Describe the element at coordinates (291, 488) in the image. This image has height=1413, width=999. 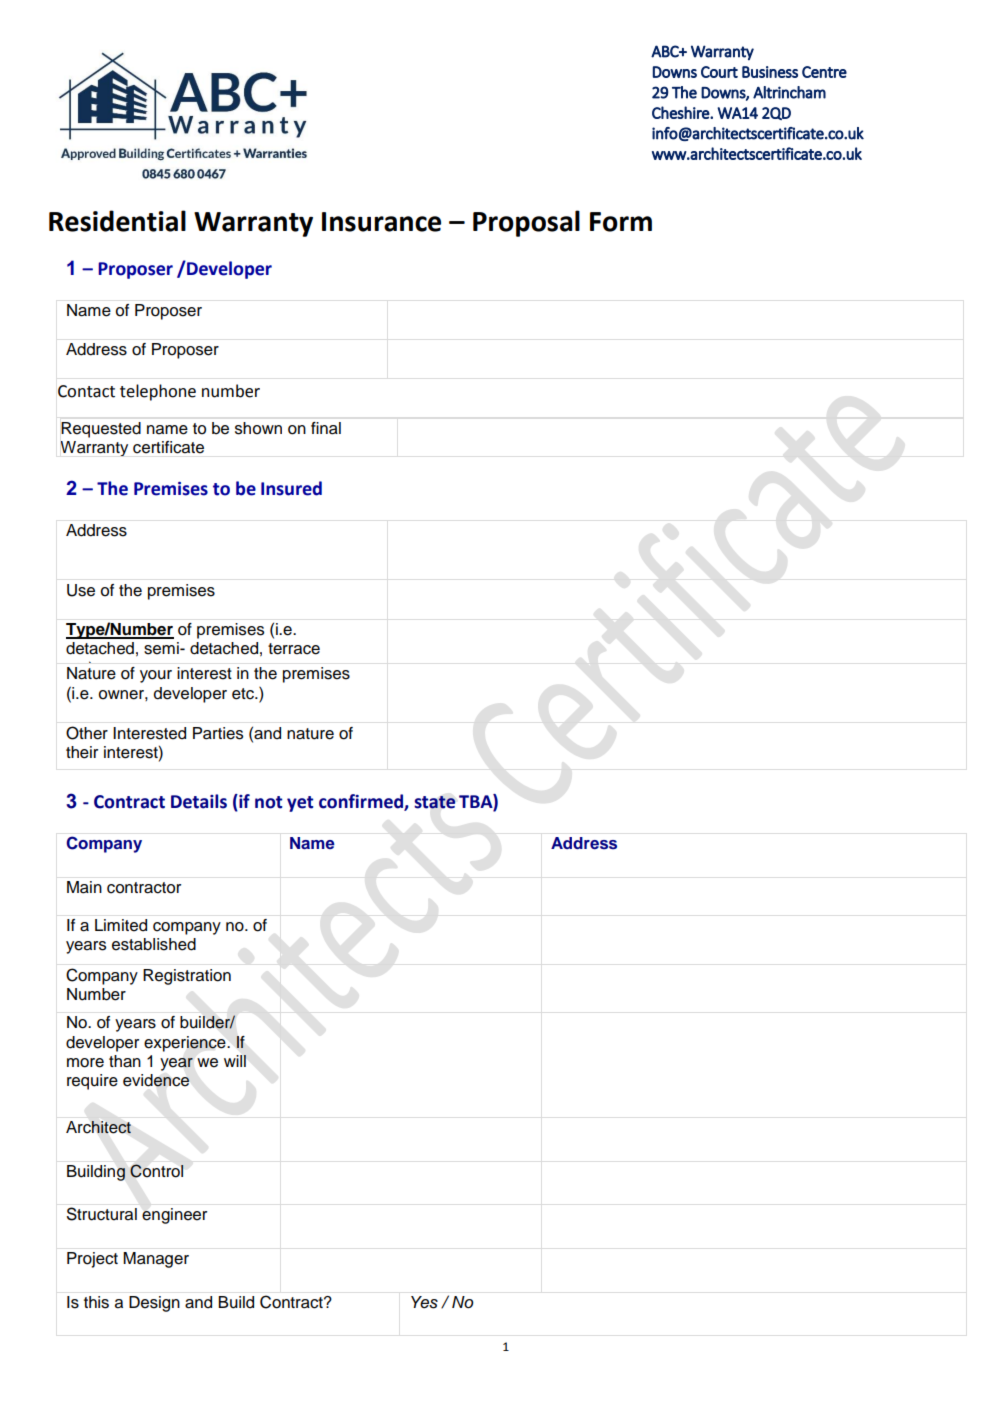
I see `Insured` at that location.
